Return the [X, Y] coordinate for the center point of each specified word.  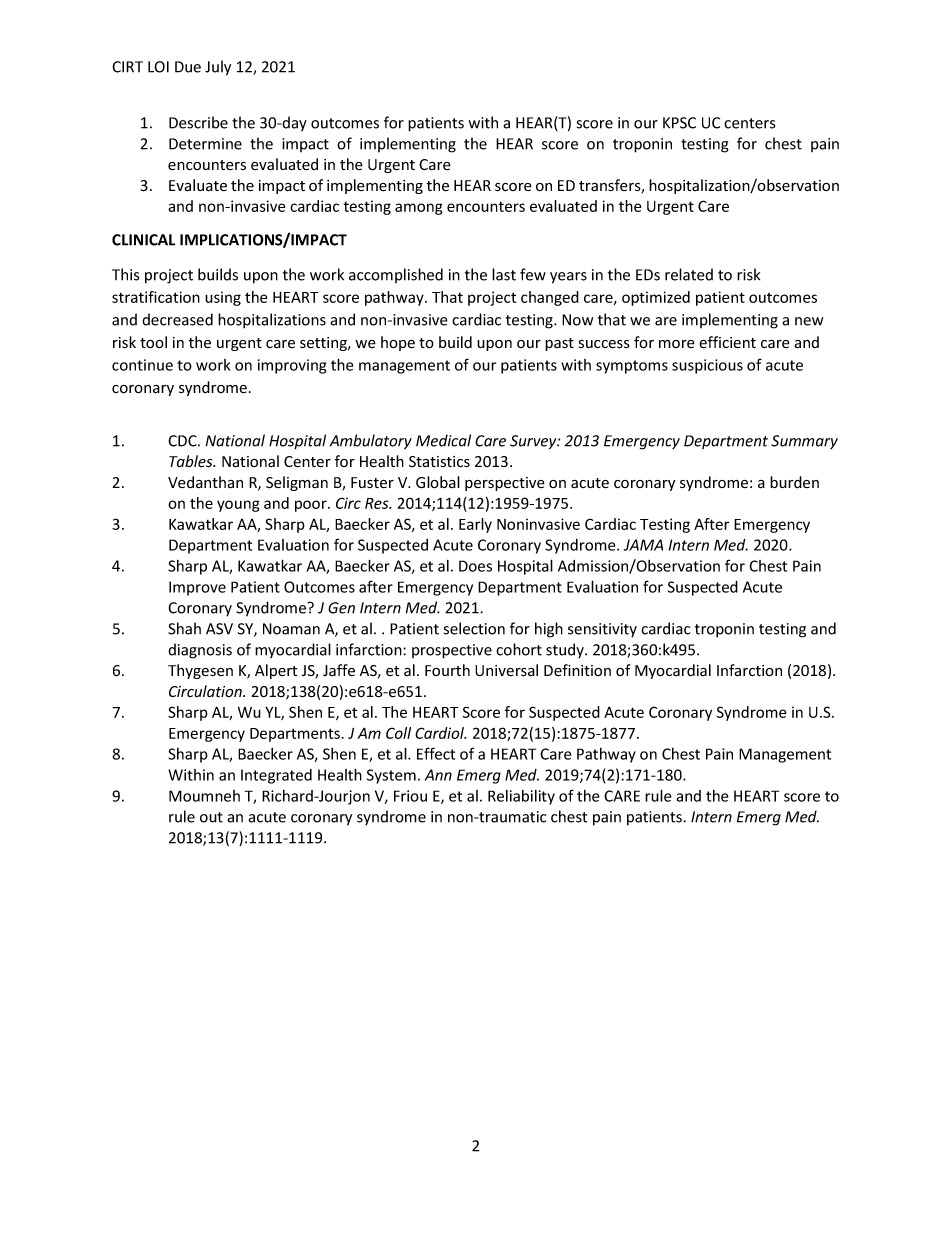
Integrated [276, 776]
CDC [183, 441]
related [689, 274]
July [218, 68]
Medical [443, 440]
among [419, 209]
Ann [438, 775]
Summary [804, 442]
